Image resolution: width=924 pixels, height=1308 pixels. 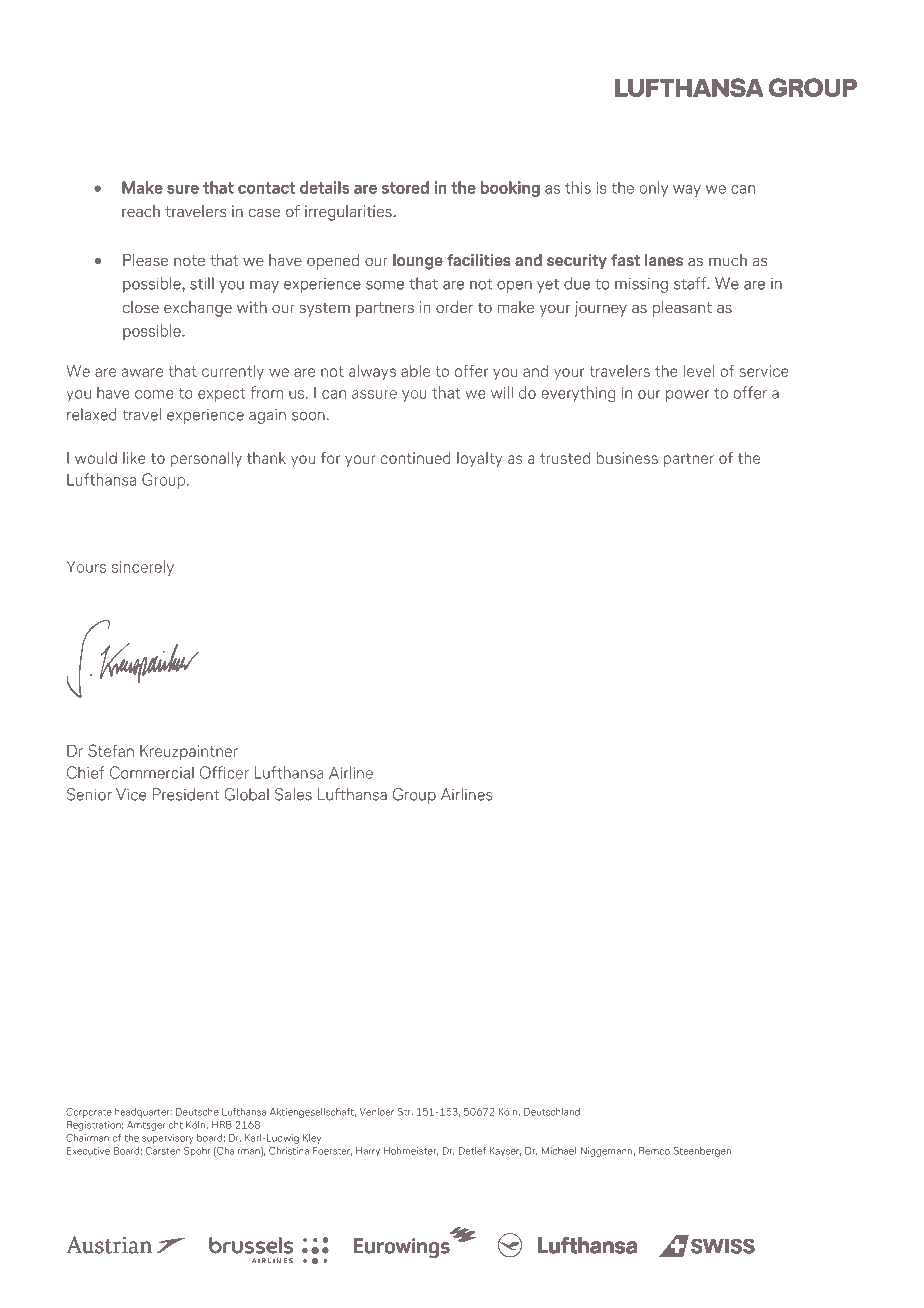 What do you see at coordinates (687, 396) in the page?
I see `power` at bounding box center [687, 396].
